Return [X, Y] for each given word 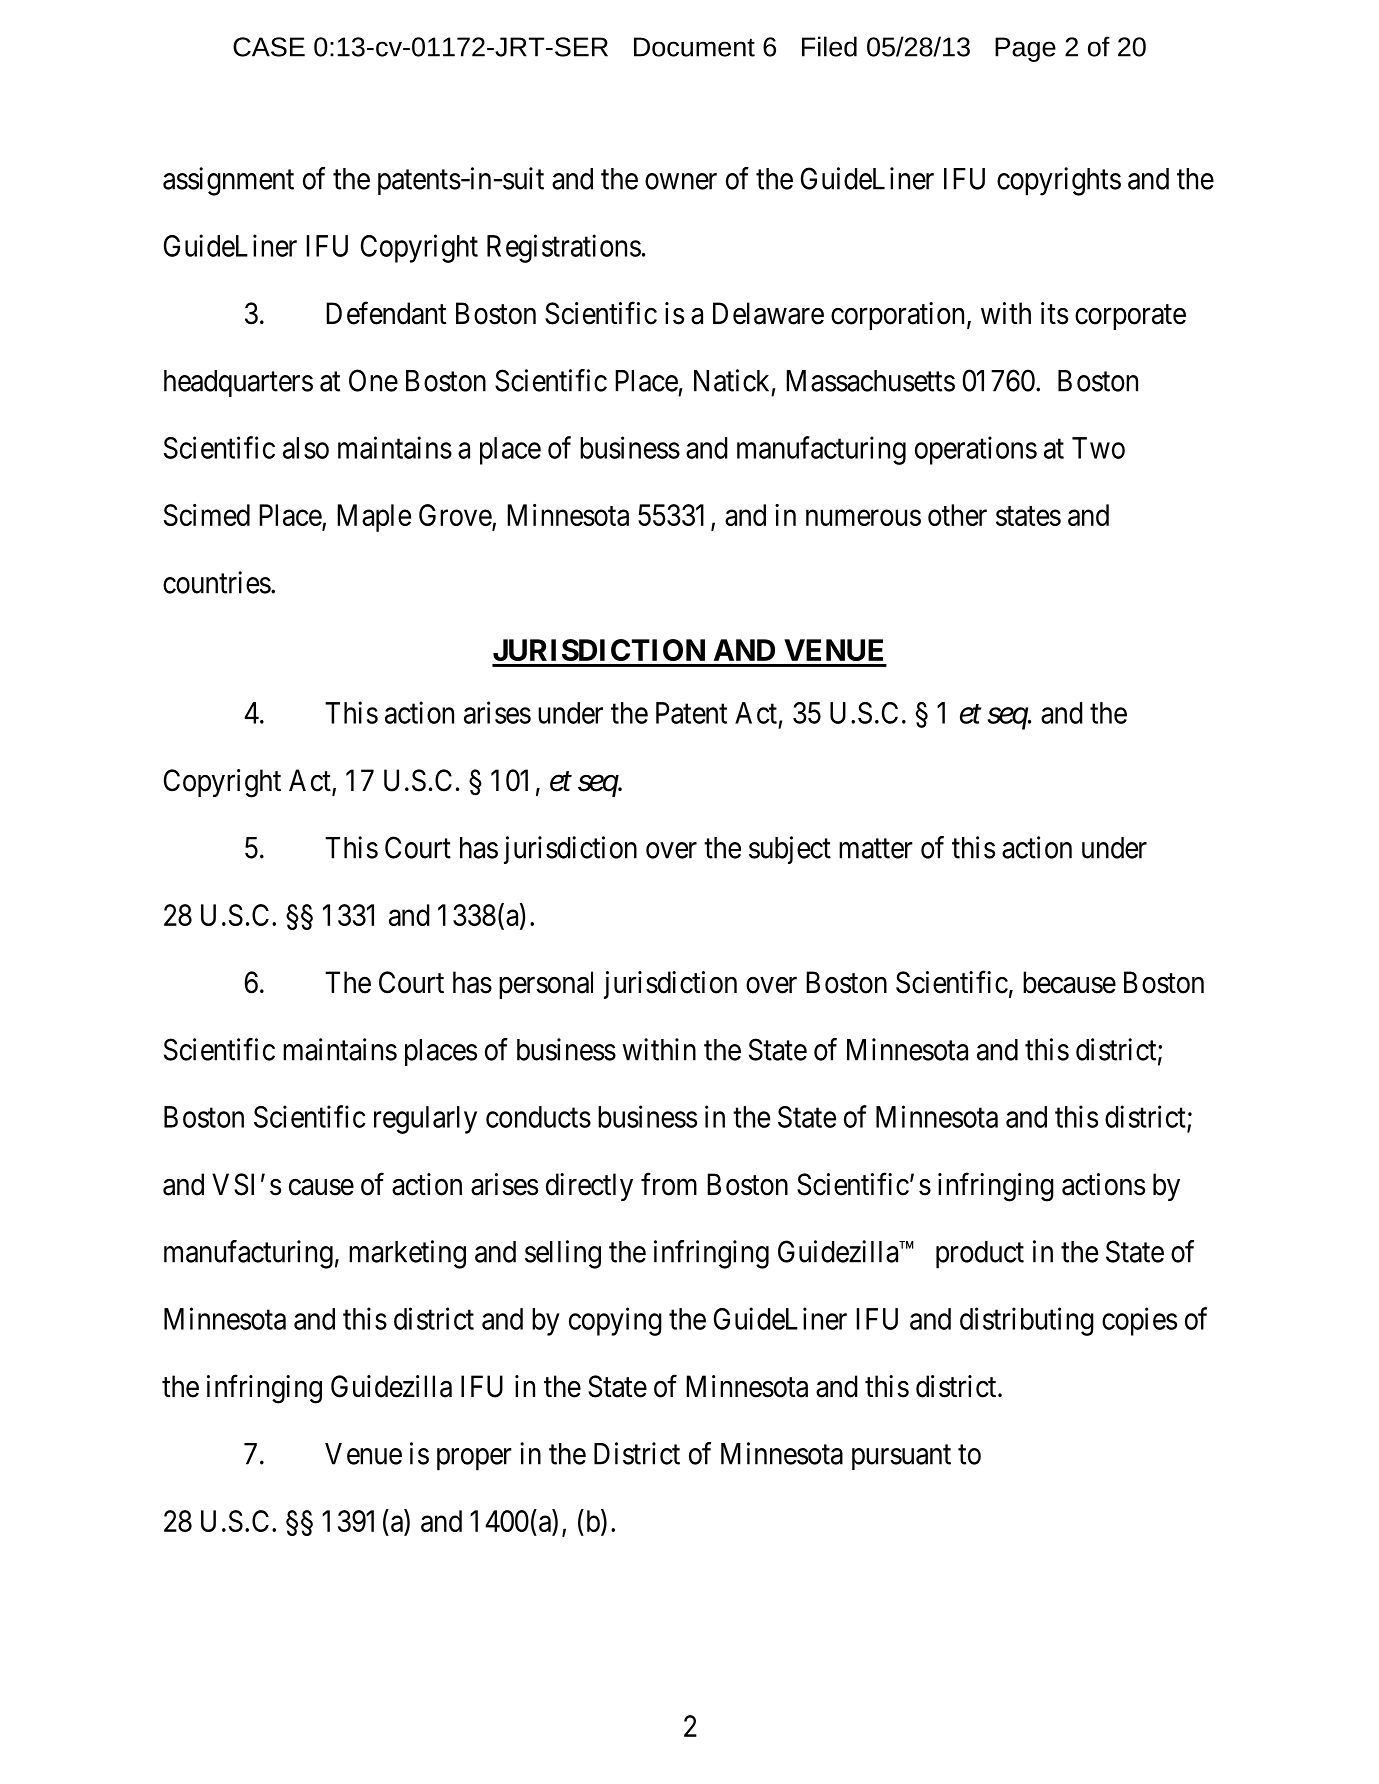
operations [976, 450]
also [306, 448]
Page [1025, 49]
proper [474, 1459]
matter [876, 849]
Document [694, 47]
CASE [269, 47]
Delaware [768, 313]
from [669, 1184]
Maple [374, 518]
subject [790, 850]
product [980, 1255]
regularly [425, 1120]
